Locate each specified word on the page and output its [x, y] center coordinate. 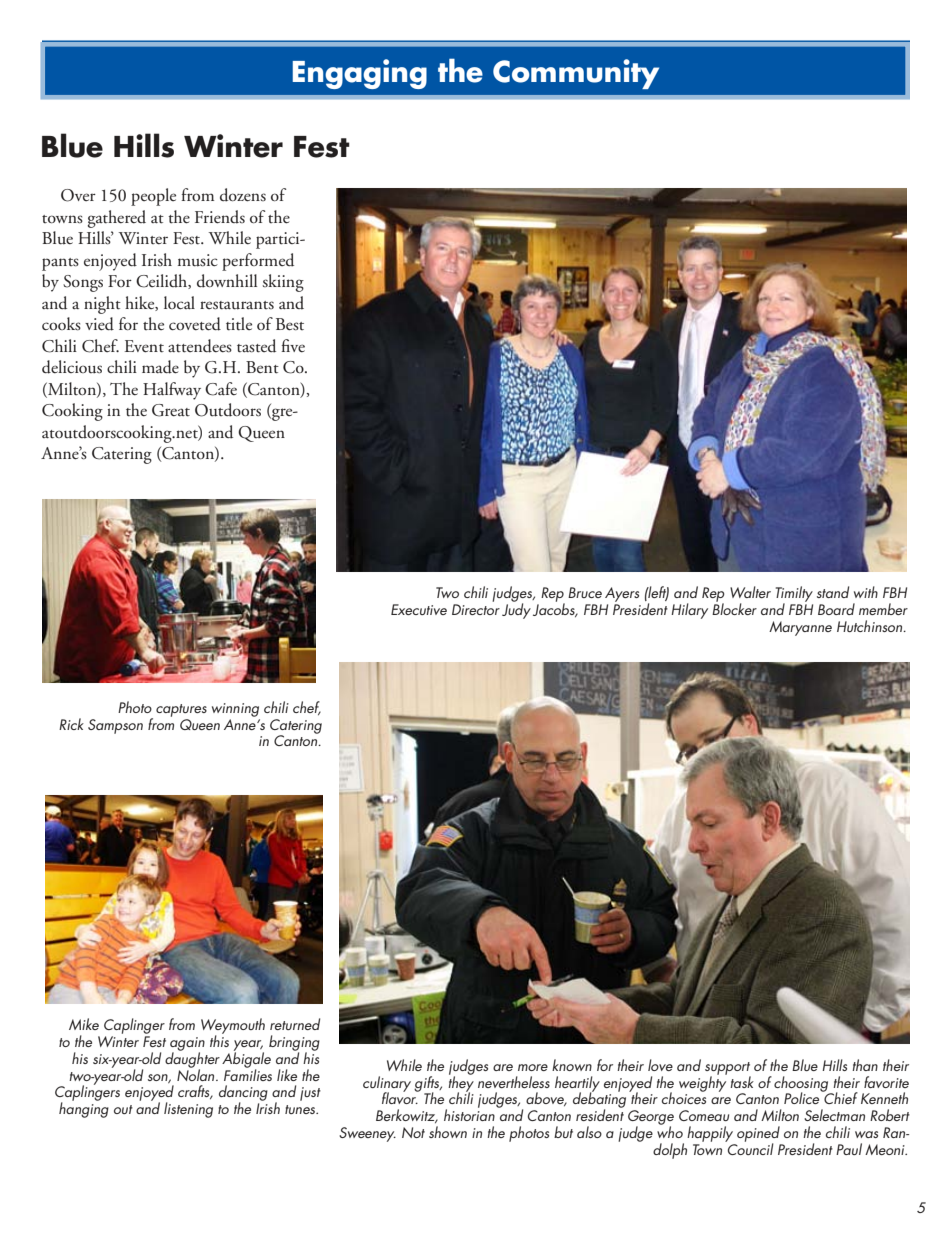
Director [476, 609]
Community [576, 74]
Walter [750, 592]
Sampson [115, 726]
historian [469, 1114]
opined [758, 1135]
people [153, 197]
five [293, 345]
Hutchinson [871, 626]
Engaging [359, 74]
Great [171, 410]
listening [188, 1110]
